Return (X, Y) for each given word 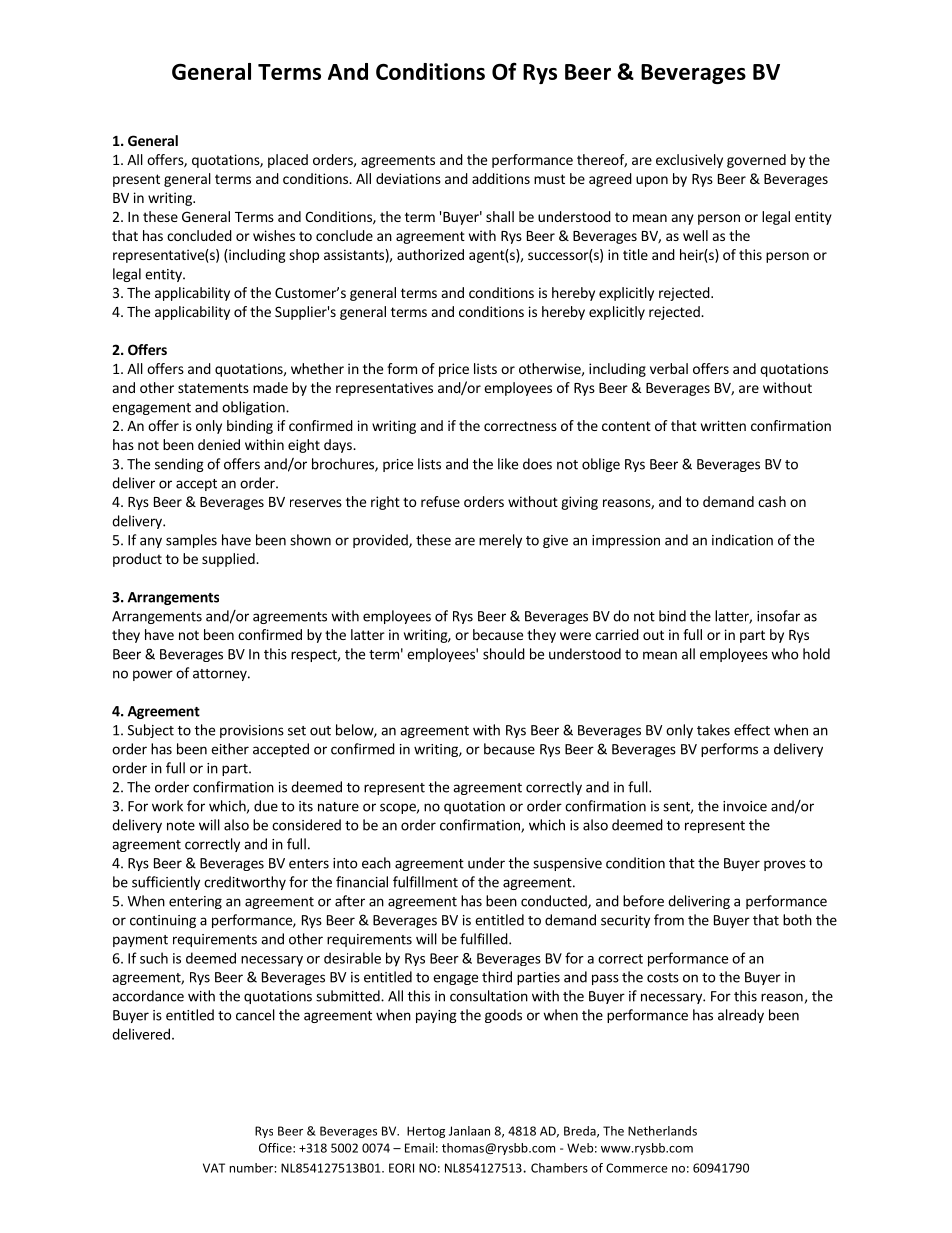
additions (501, 178)
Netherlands (662, 1131)
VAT (214, 1168)
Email (419, 1148)
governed (756, 161)
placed (288, 161)
